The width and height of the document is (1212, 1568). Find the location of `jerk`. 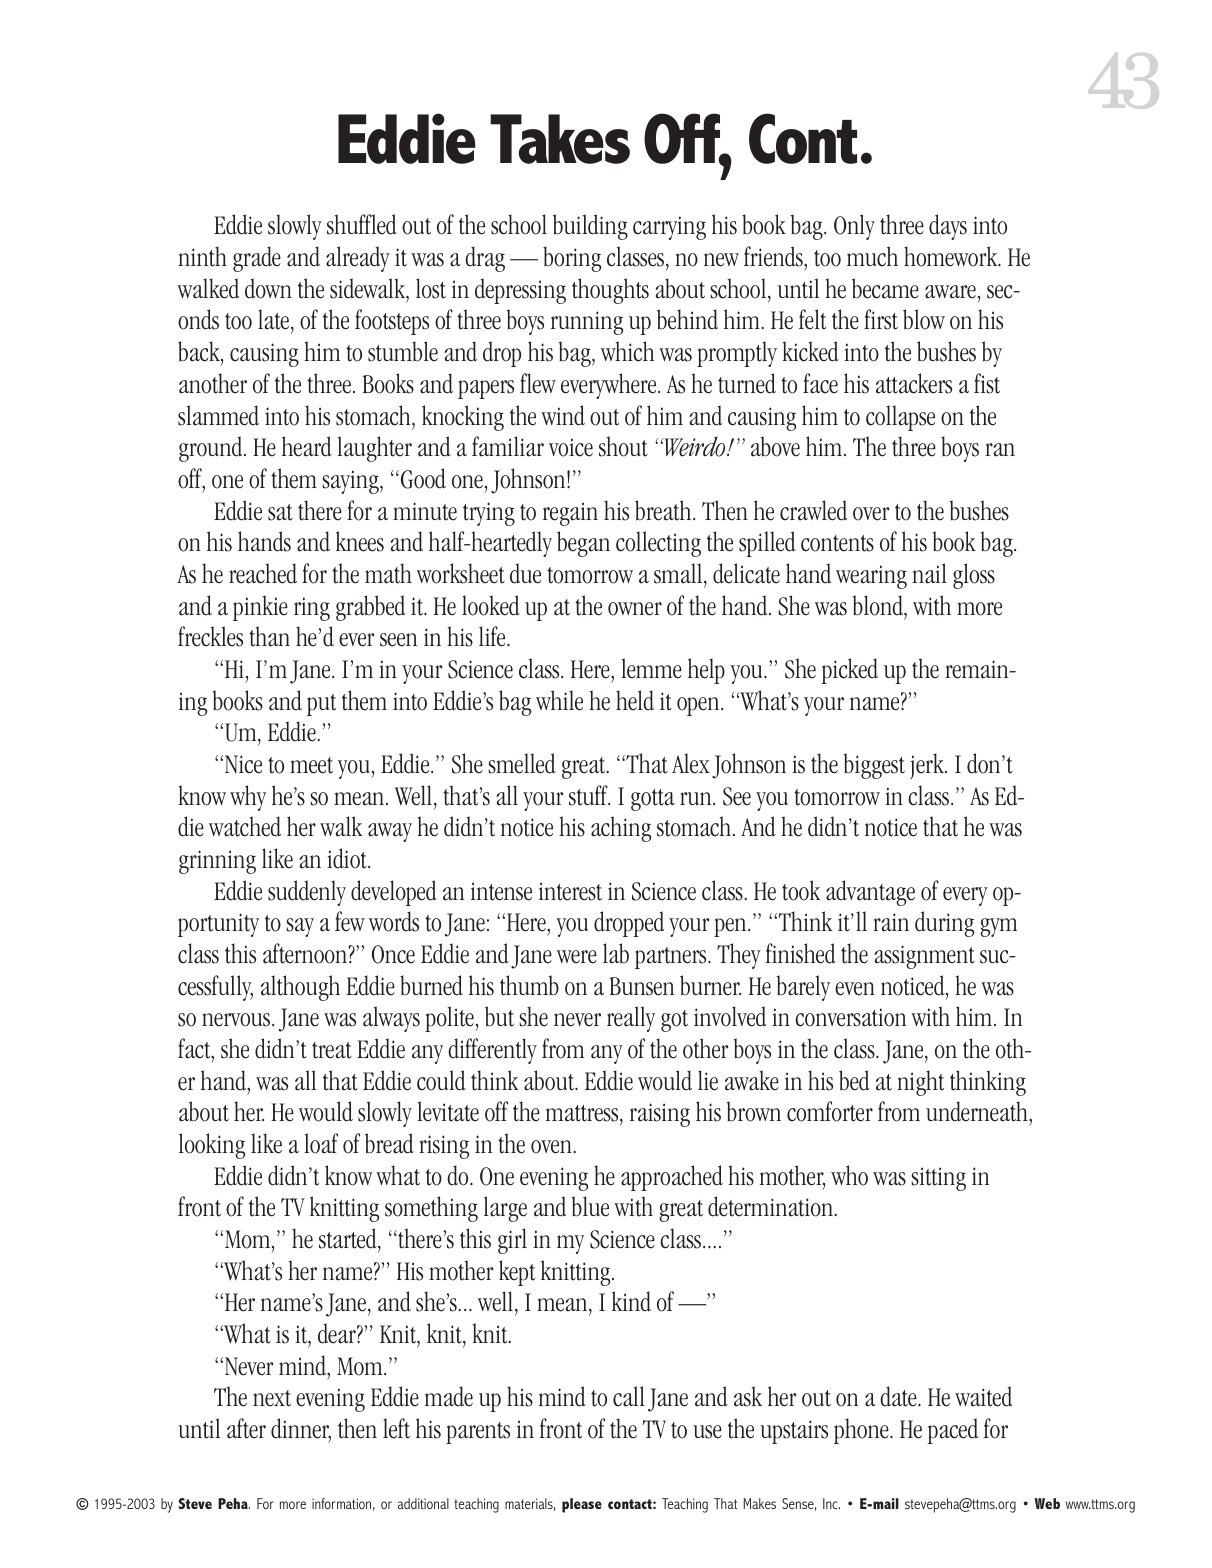

jerk is located at coordinates (929, 766).
